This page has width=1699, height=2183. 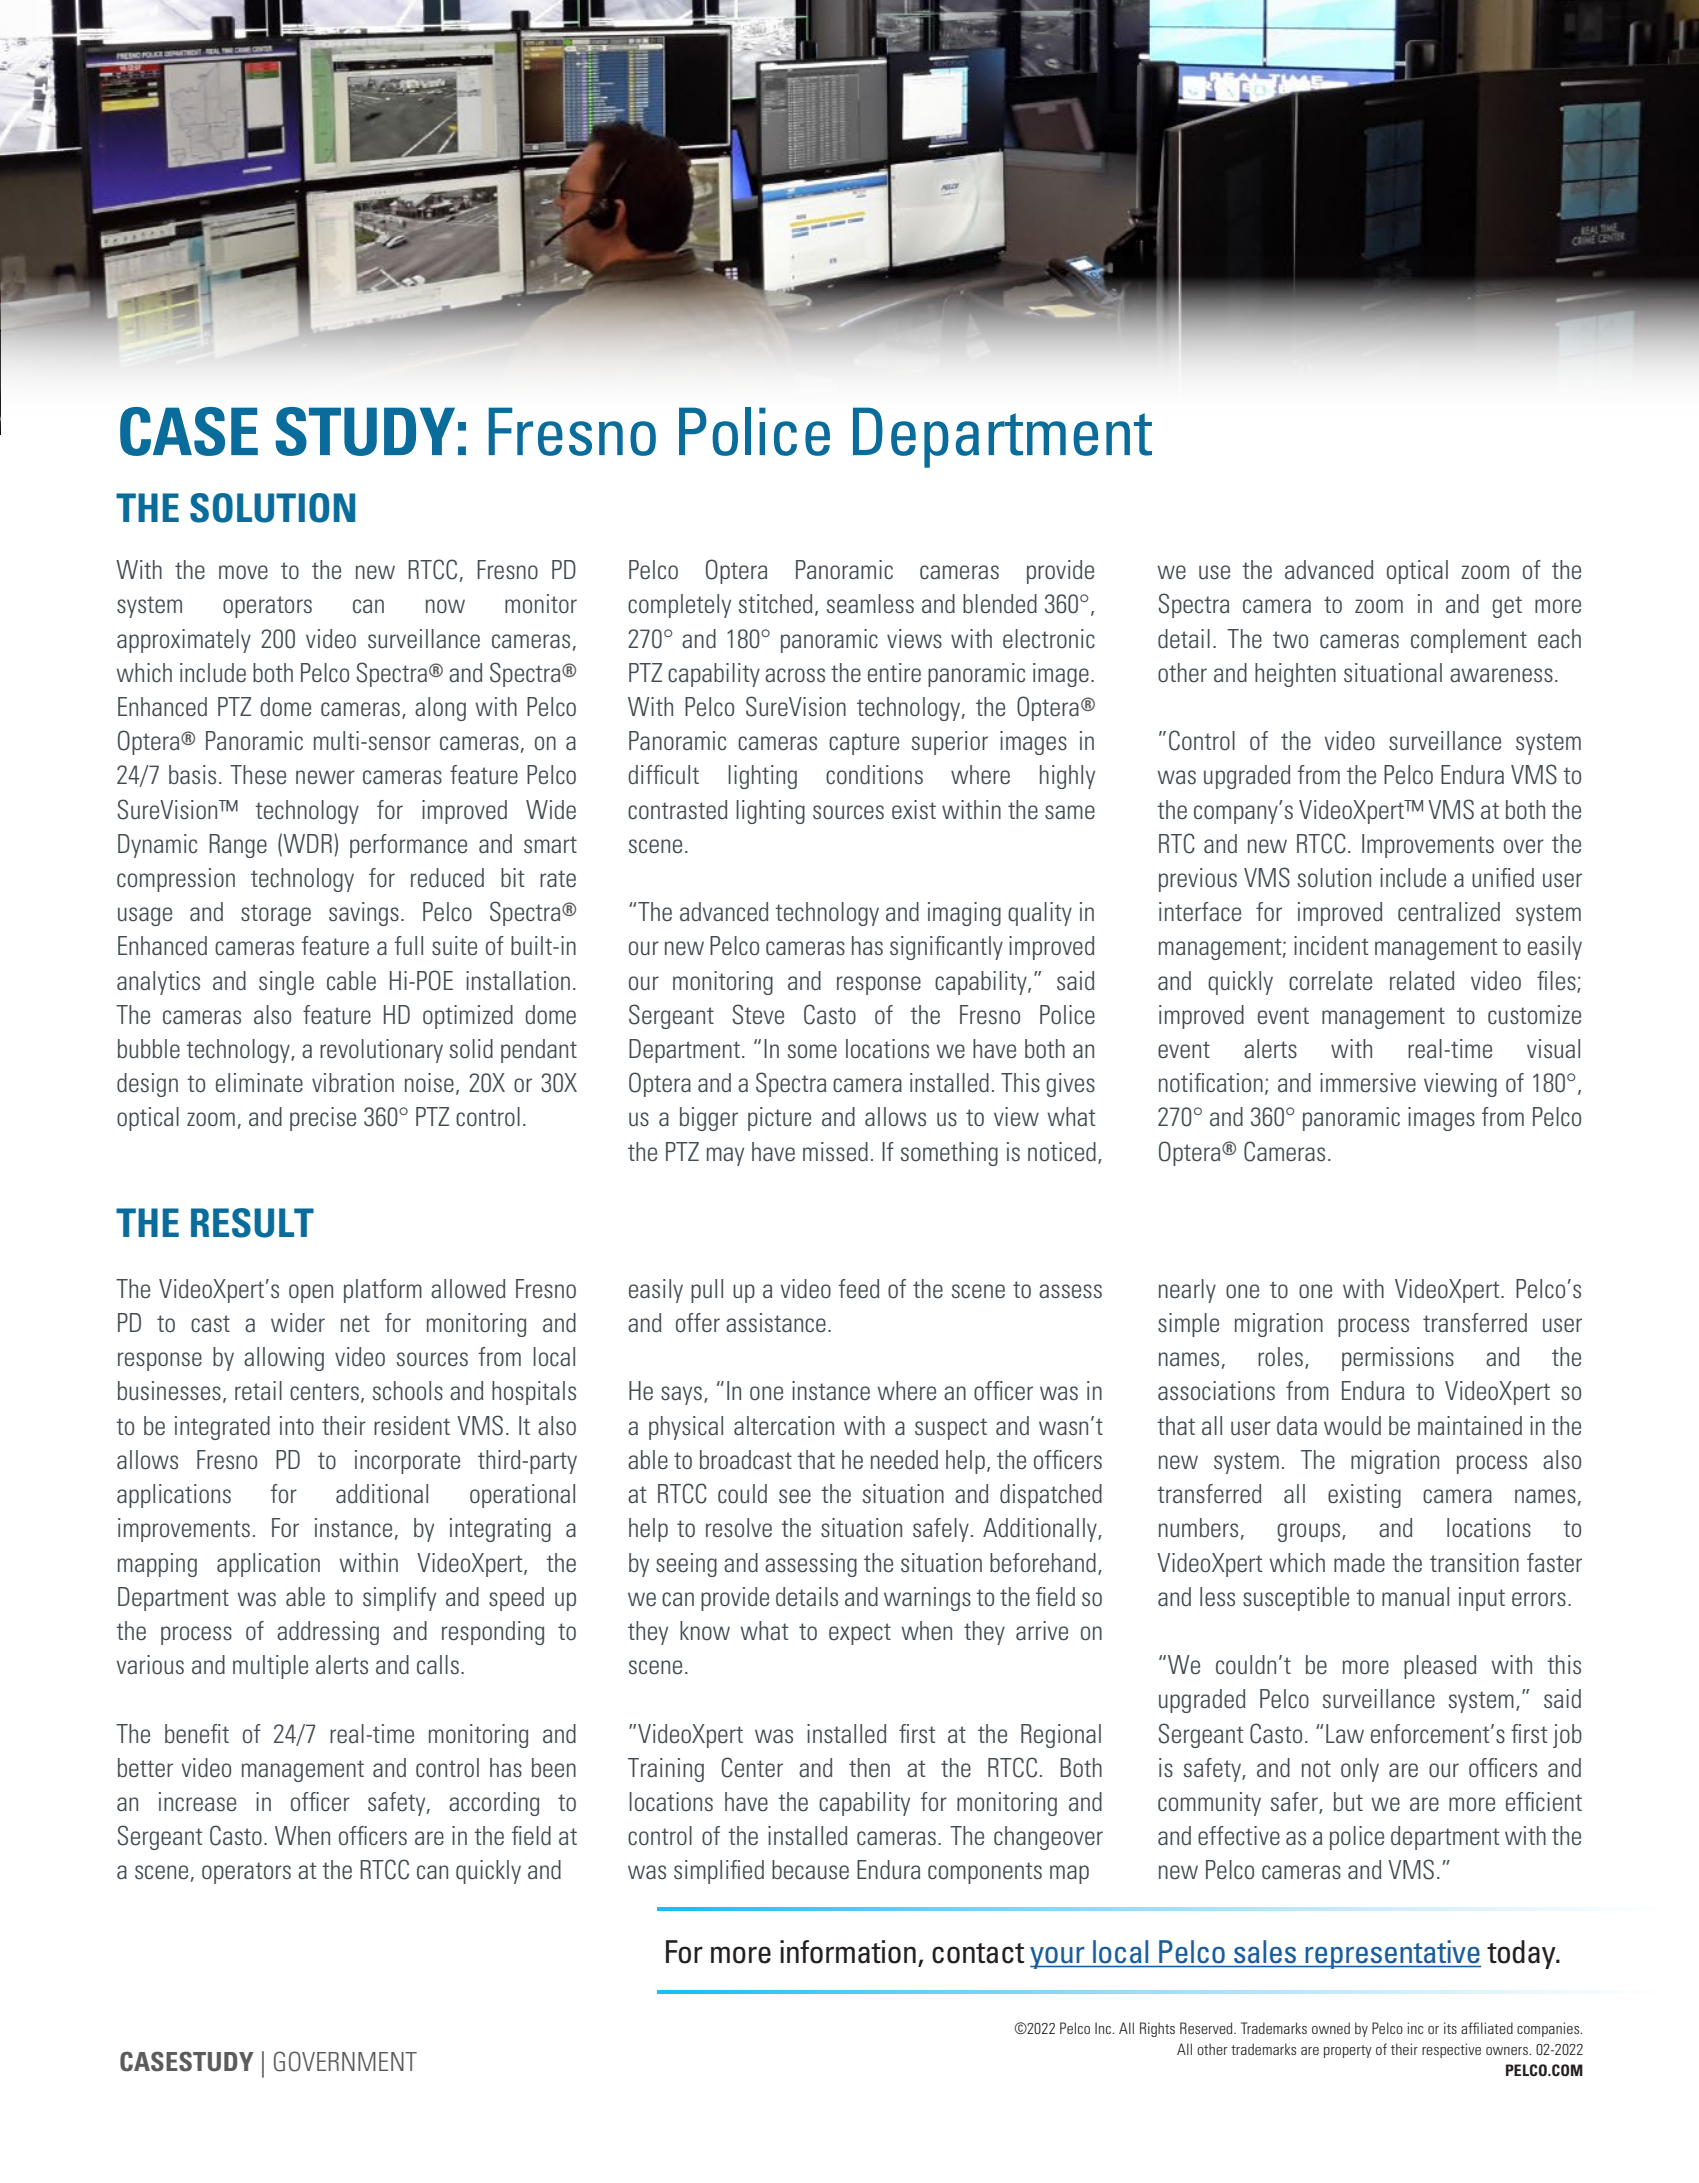 I want to click on move, so click(x=243, y=572).
